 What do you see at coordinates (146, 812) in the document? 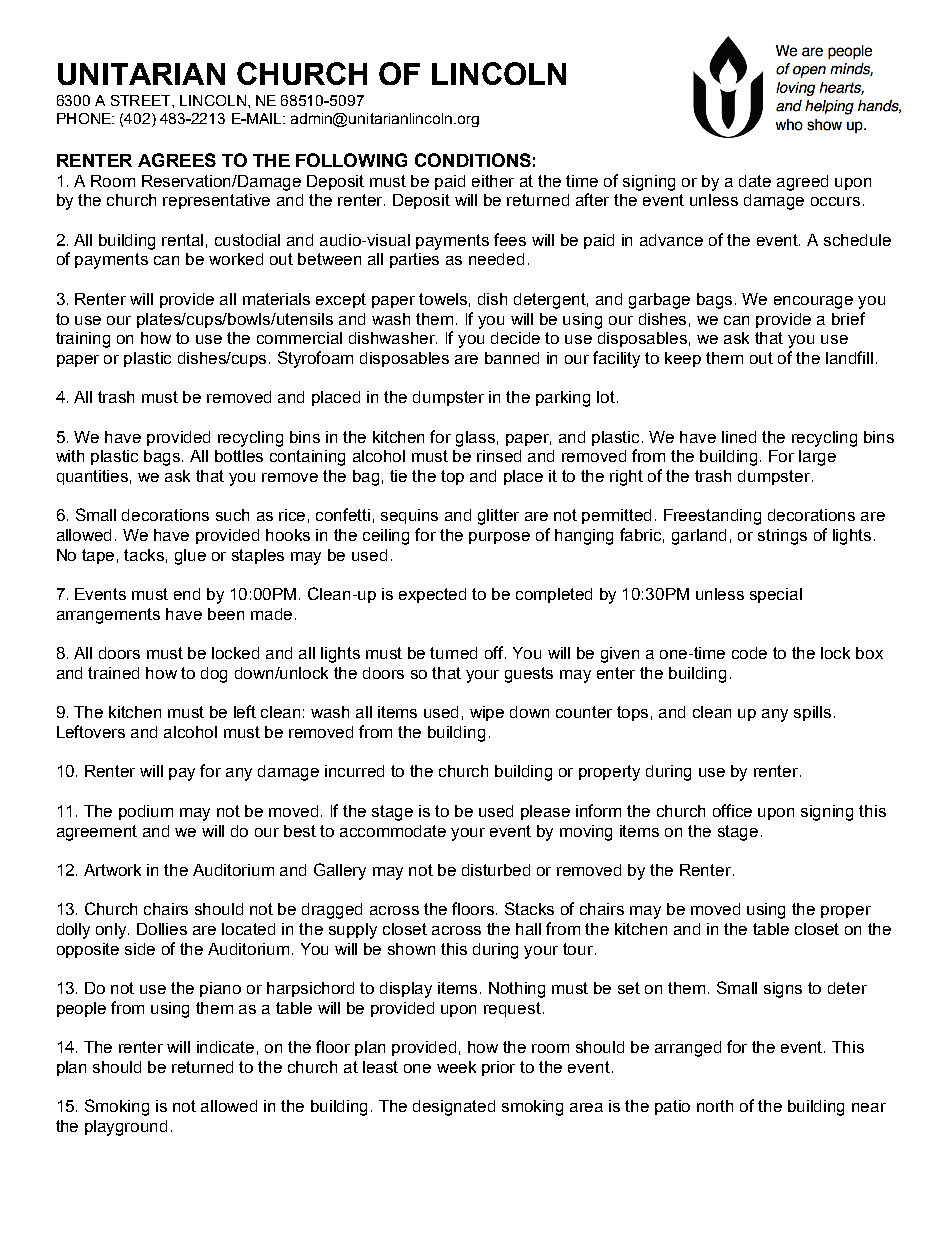
I see `podium` at bounding box center [146, 812].
